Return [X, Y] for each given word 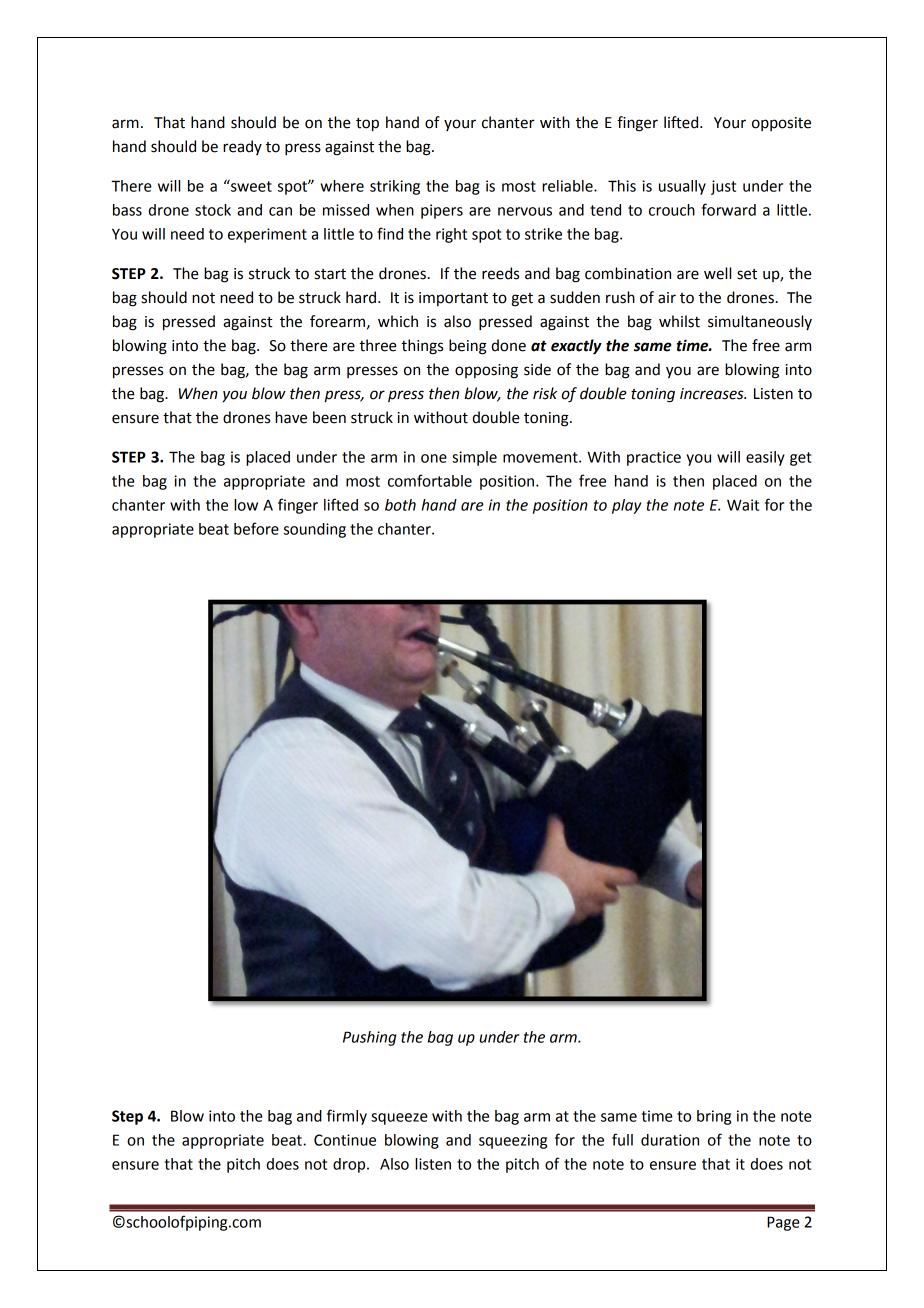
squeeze [399, 1119]
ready [242, 147]
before [256, 528]
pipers [442, 211]
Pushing [369, 1038]
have [291, 417]
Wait [743, 505]
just [723, 187]
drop [350, 1165]
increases [713, 394]
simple [474, 458]
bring [714, 1117]
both [400, 505]
